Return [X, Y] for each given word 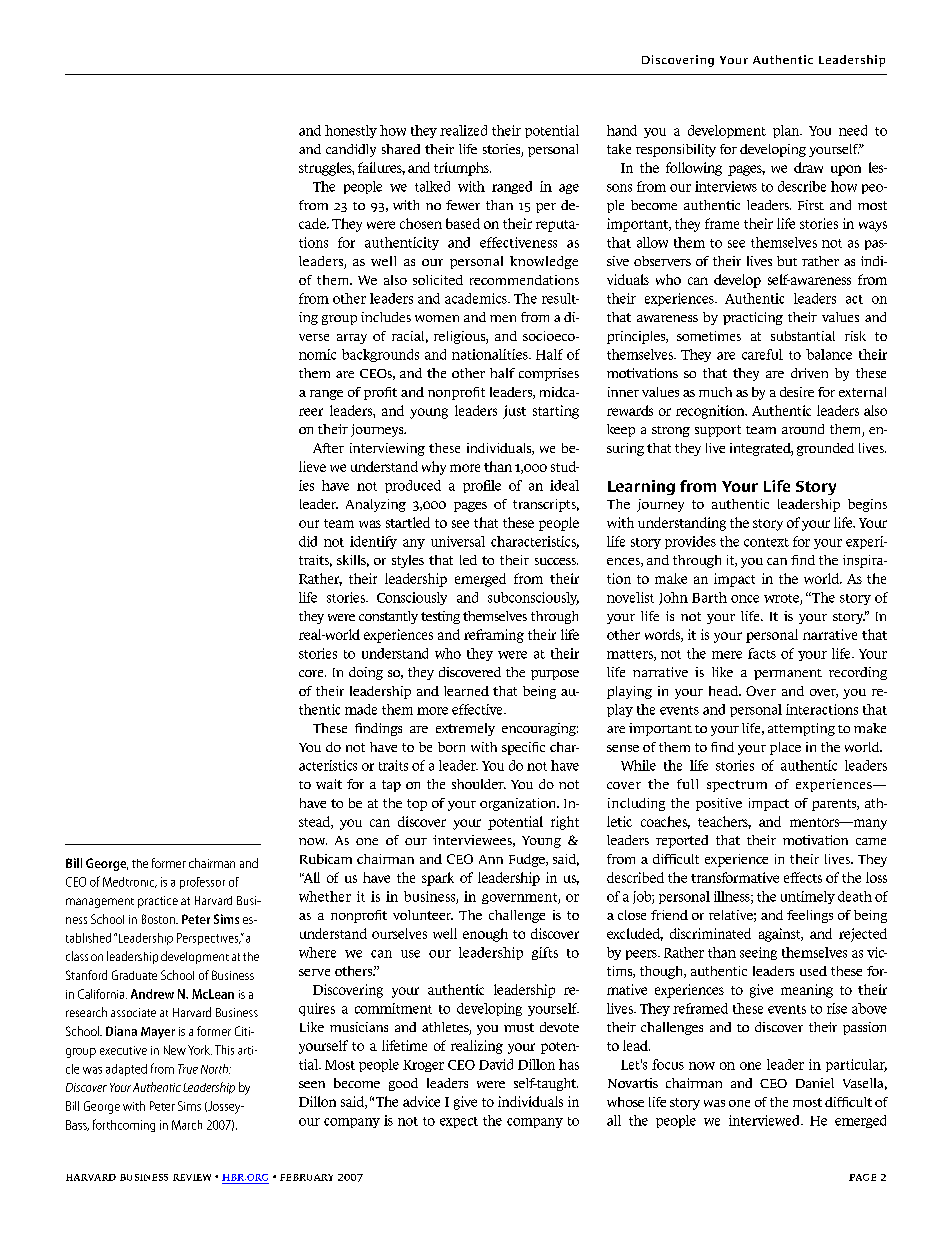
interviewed [765, 1120]
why [434, 468]
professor [202, 883]
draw [808, 167]
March [187, 1125]
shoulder [479, 784]
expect [459, 1122]
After [328, 448]
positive [719, 804]
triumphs [462, 169]
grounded [825, 449]
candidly [351, 150]
